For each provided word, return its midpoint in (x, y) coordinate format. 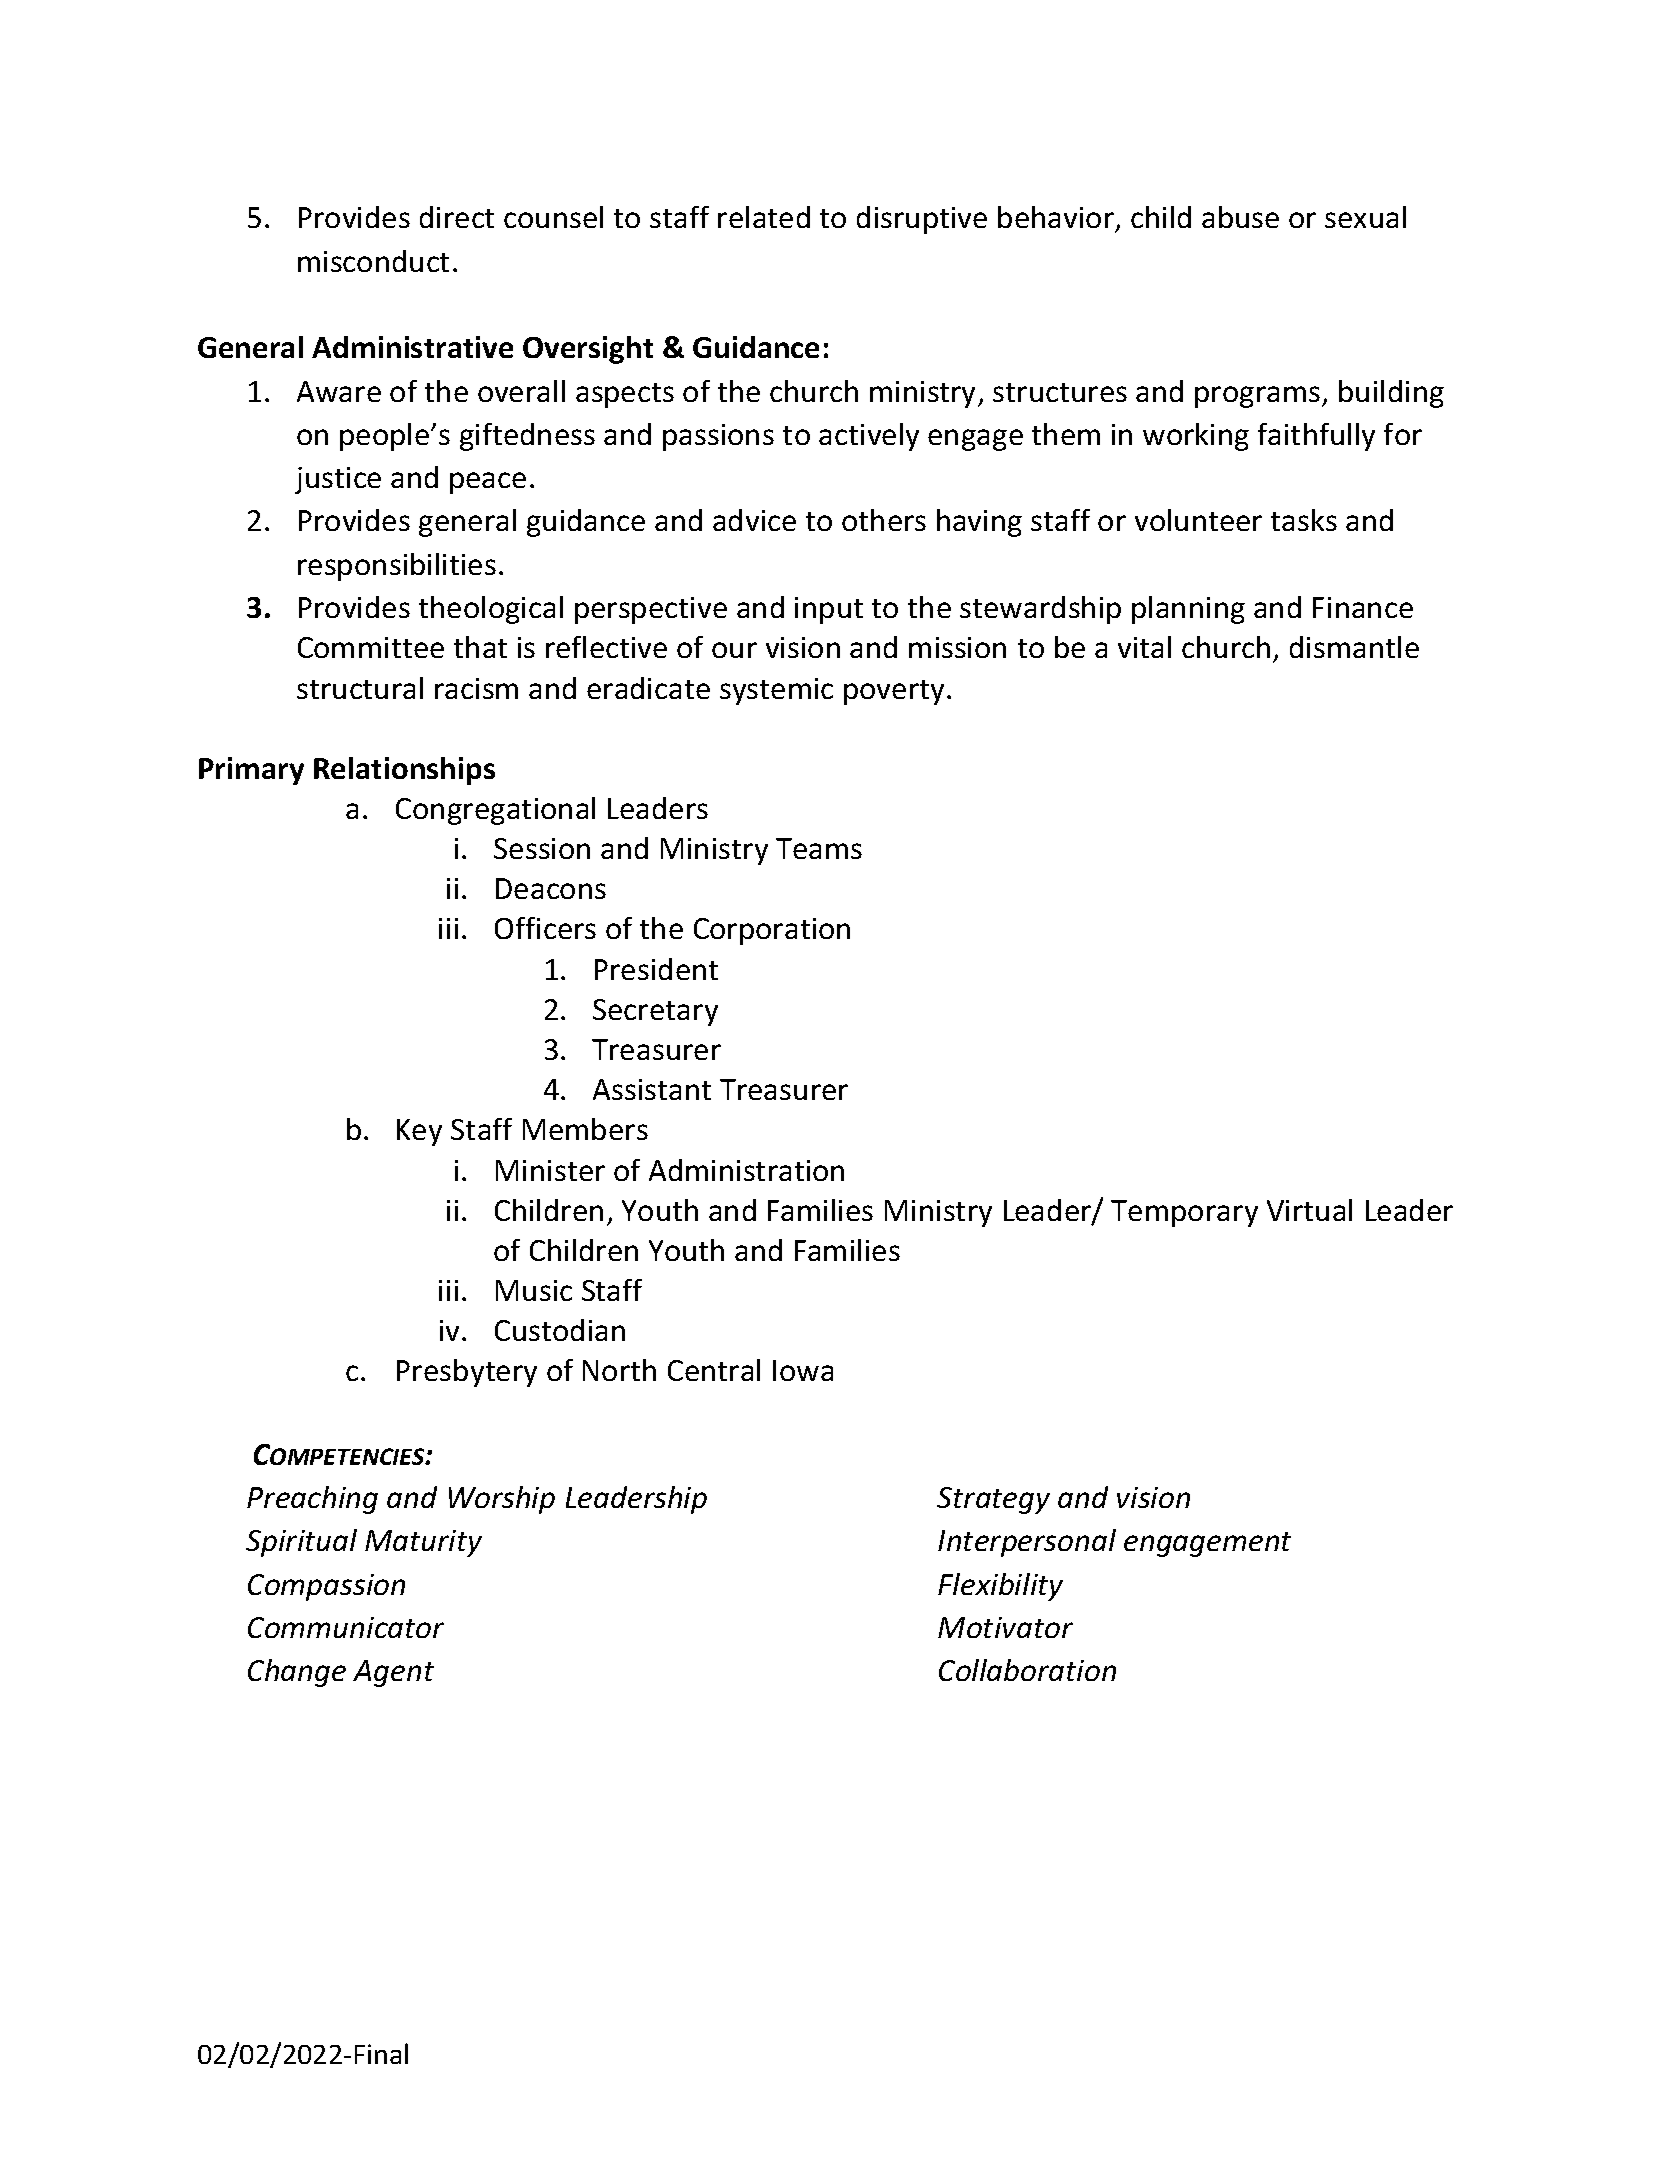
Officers (545, 928)
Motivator (1005, 1627)
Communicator (346, 1627)
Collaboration (1027, 1670)
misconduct (373, 261)
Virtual (1309, 1210)
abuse (1240, 217)
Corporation (772, 931)
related (764, 217)
